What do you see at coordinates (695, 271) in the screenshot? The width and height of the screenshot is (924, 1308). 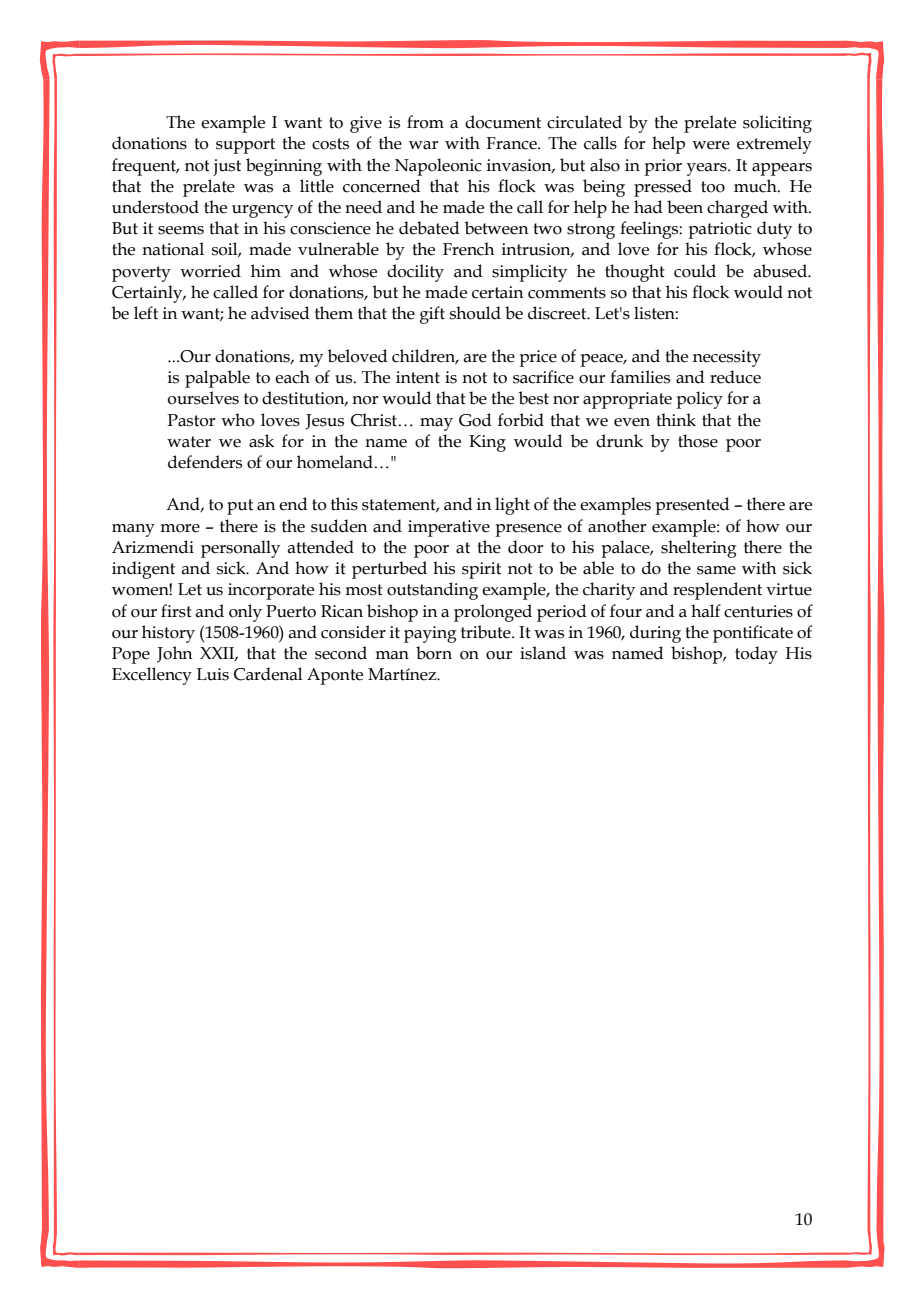 I see `could` at bounding box center [695, 271].
